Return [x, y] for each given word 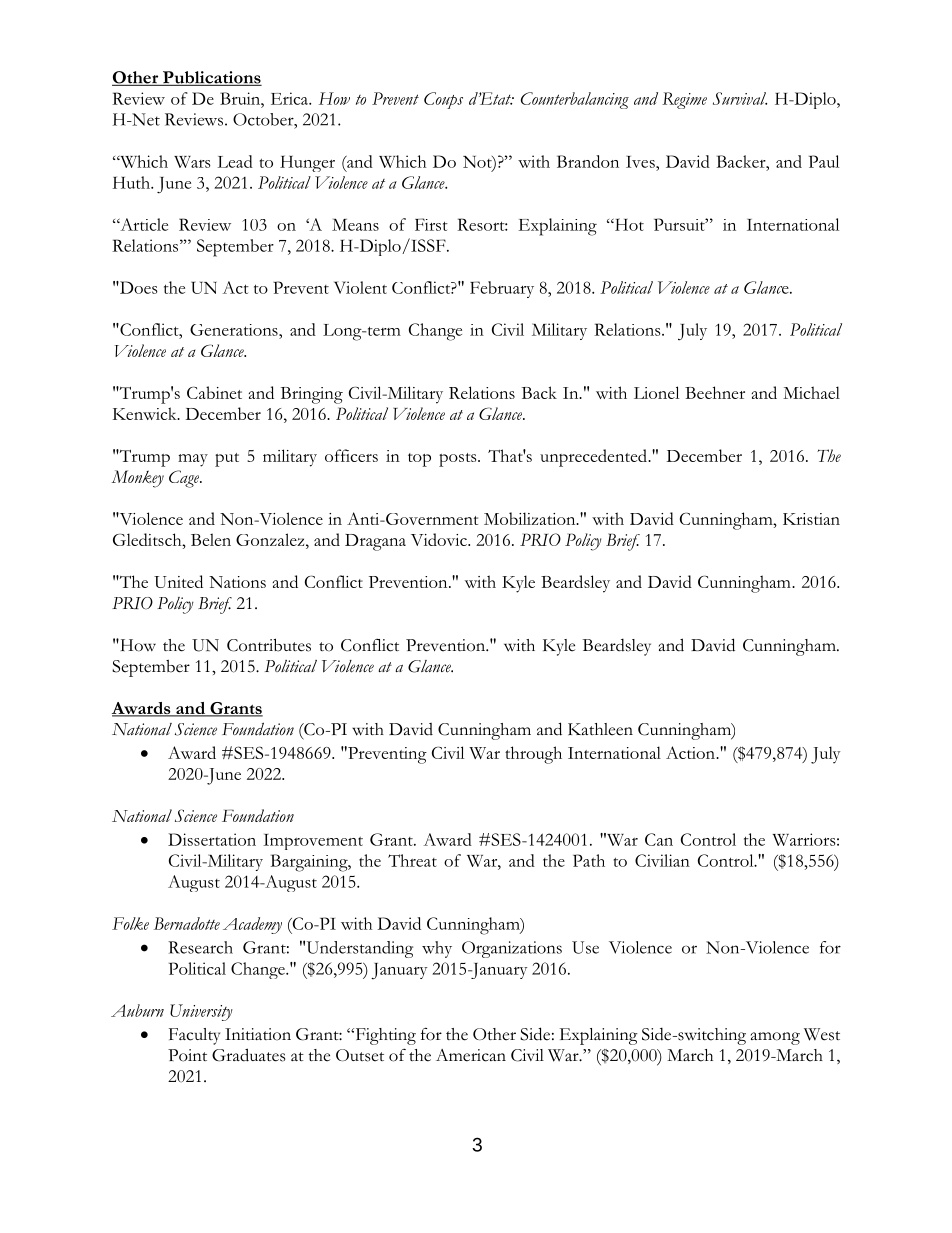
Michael [811, 392]
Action [691, 752]
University [201, 1012]
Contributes [269, 645]
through [533, 755]
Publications [211, 78]
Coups [443, 100]
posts [459, 460]
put [227, 460]
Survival [740, 98]
